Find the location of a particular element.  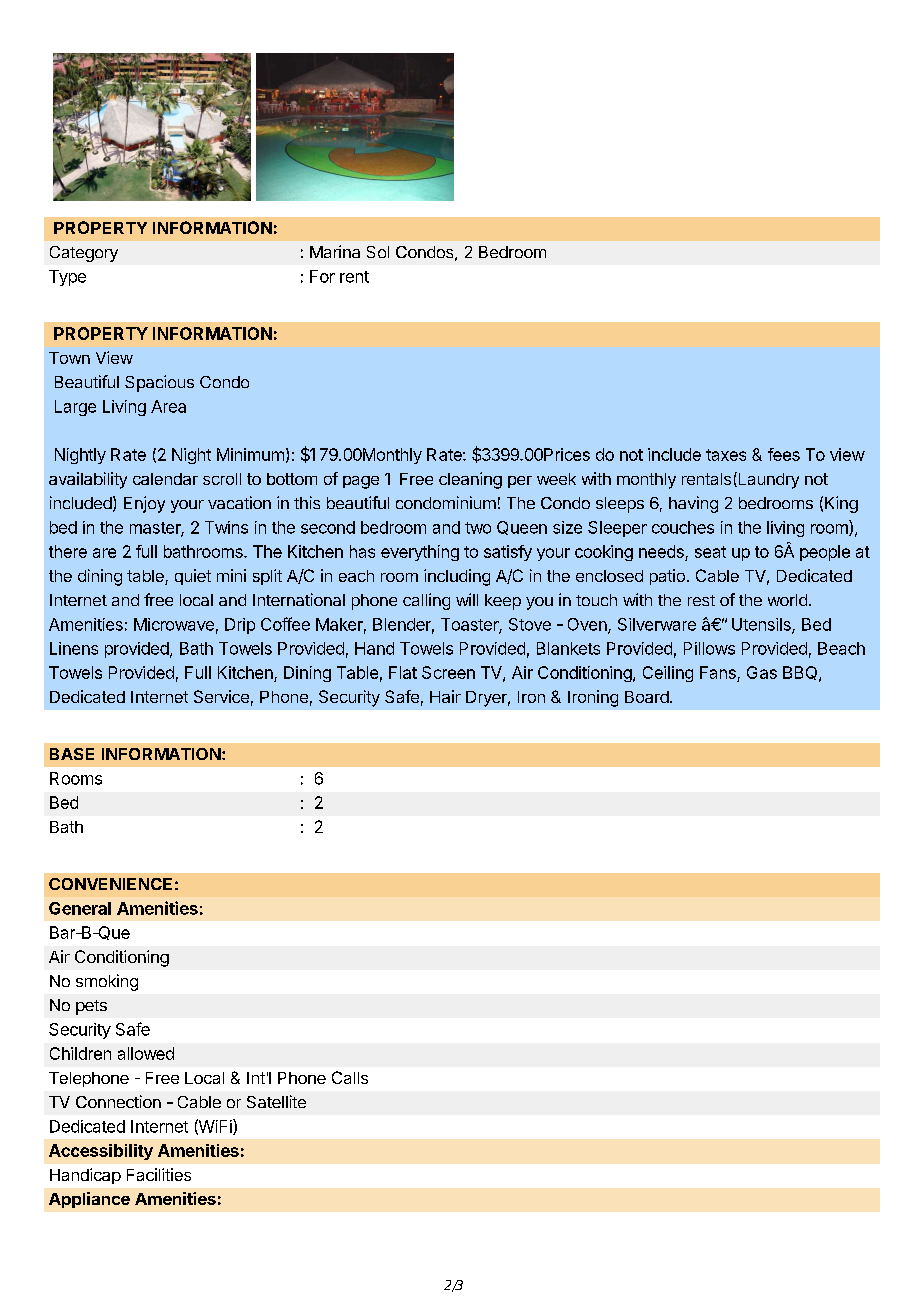

taxes is located at coordinates (726, 455).
